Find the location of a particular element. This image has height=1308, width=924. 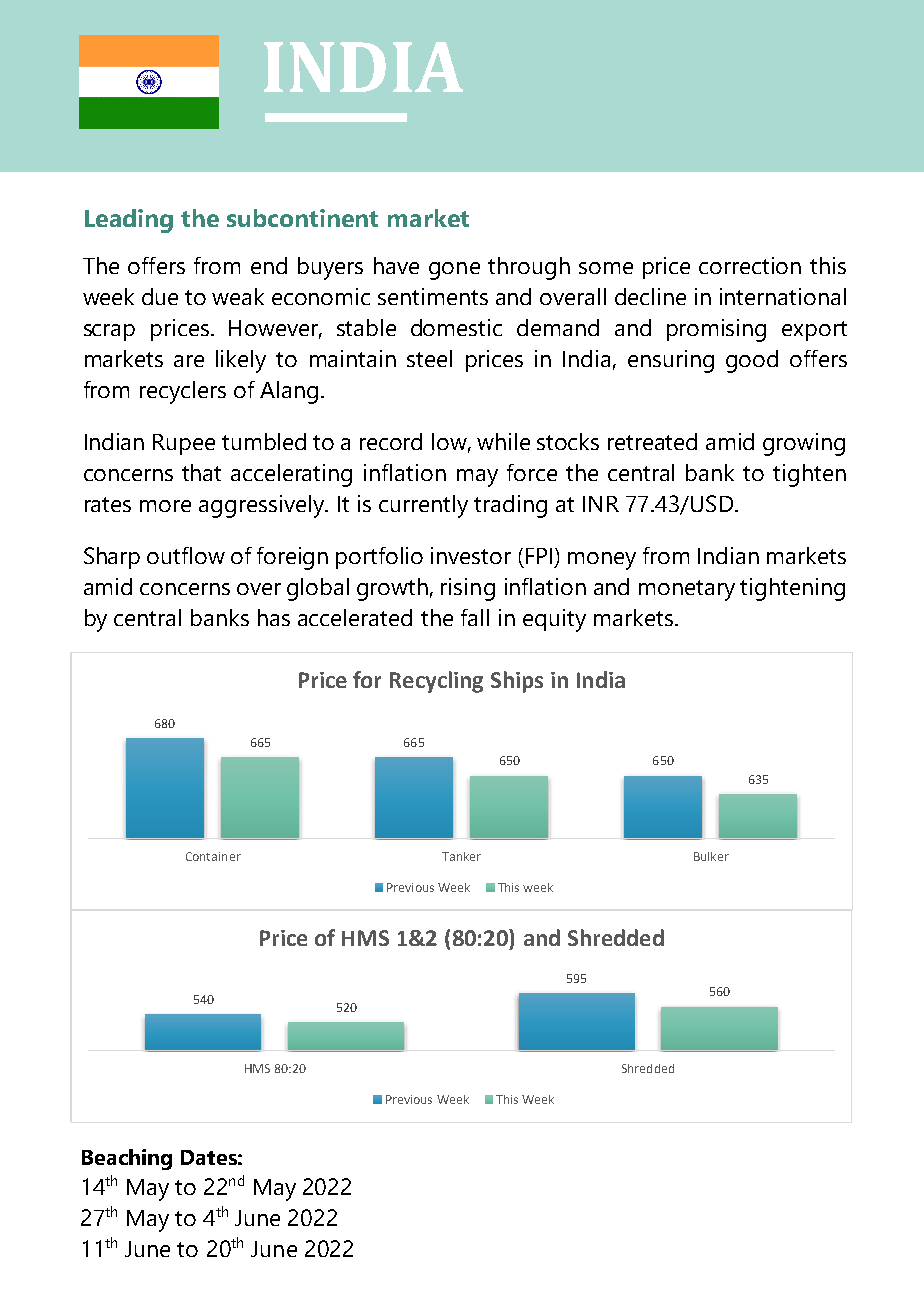

Ships is located at coordinates (517, 682).
